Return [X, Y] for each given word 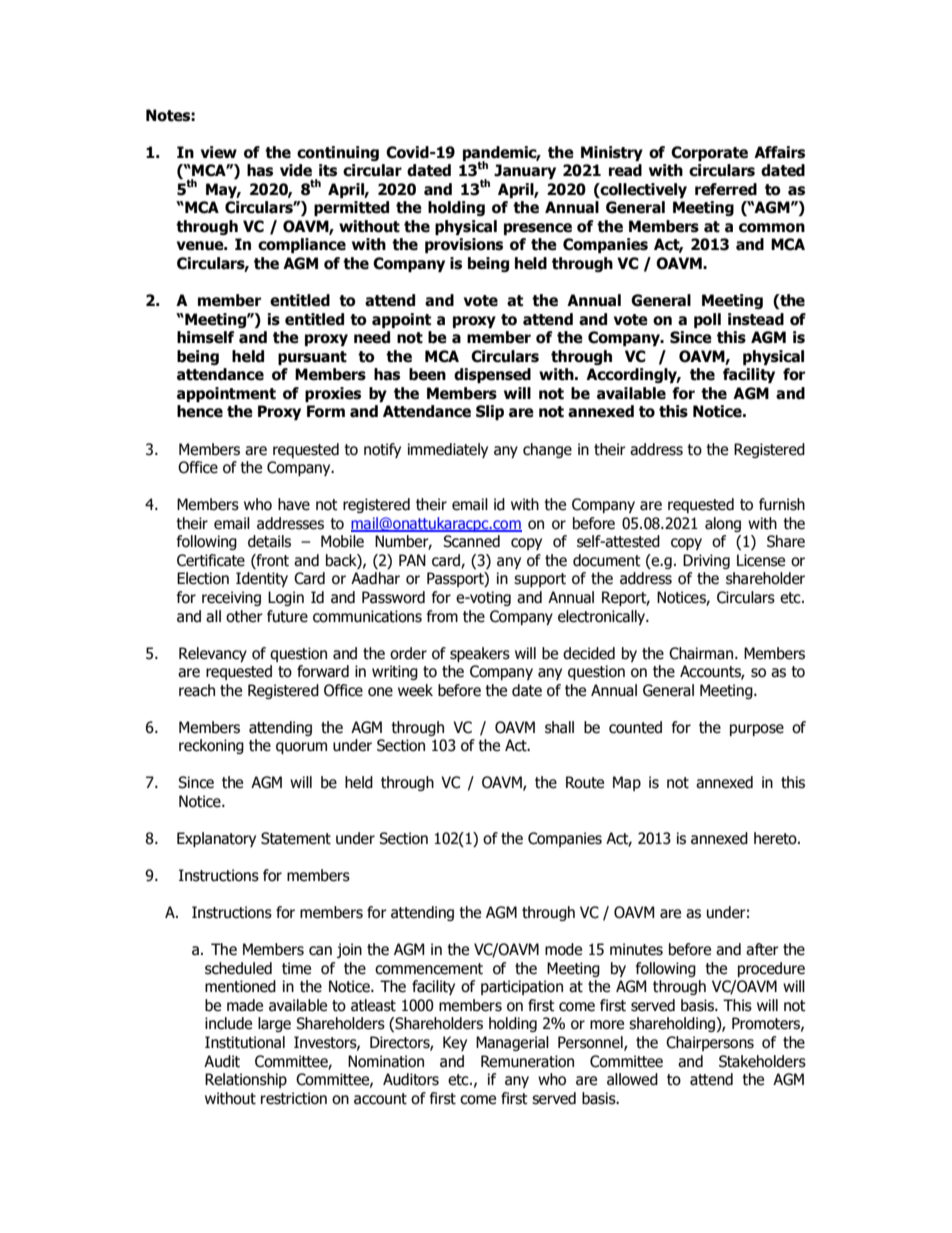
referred [726, 189]
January [525, 171]
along [723, 524]
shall [559, 727]
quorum [301, 748]
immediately [448, 450]
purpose [757, 730]
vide [296, 170]
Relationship [246, 1080]
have [294, 504]
